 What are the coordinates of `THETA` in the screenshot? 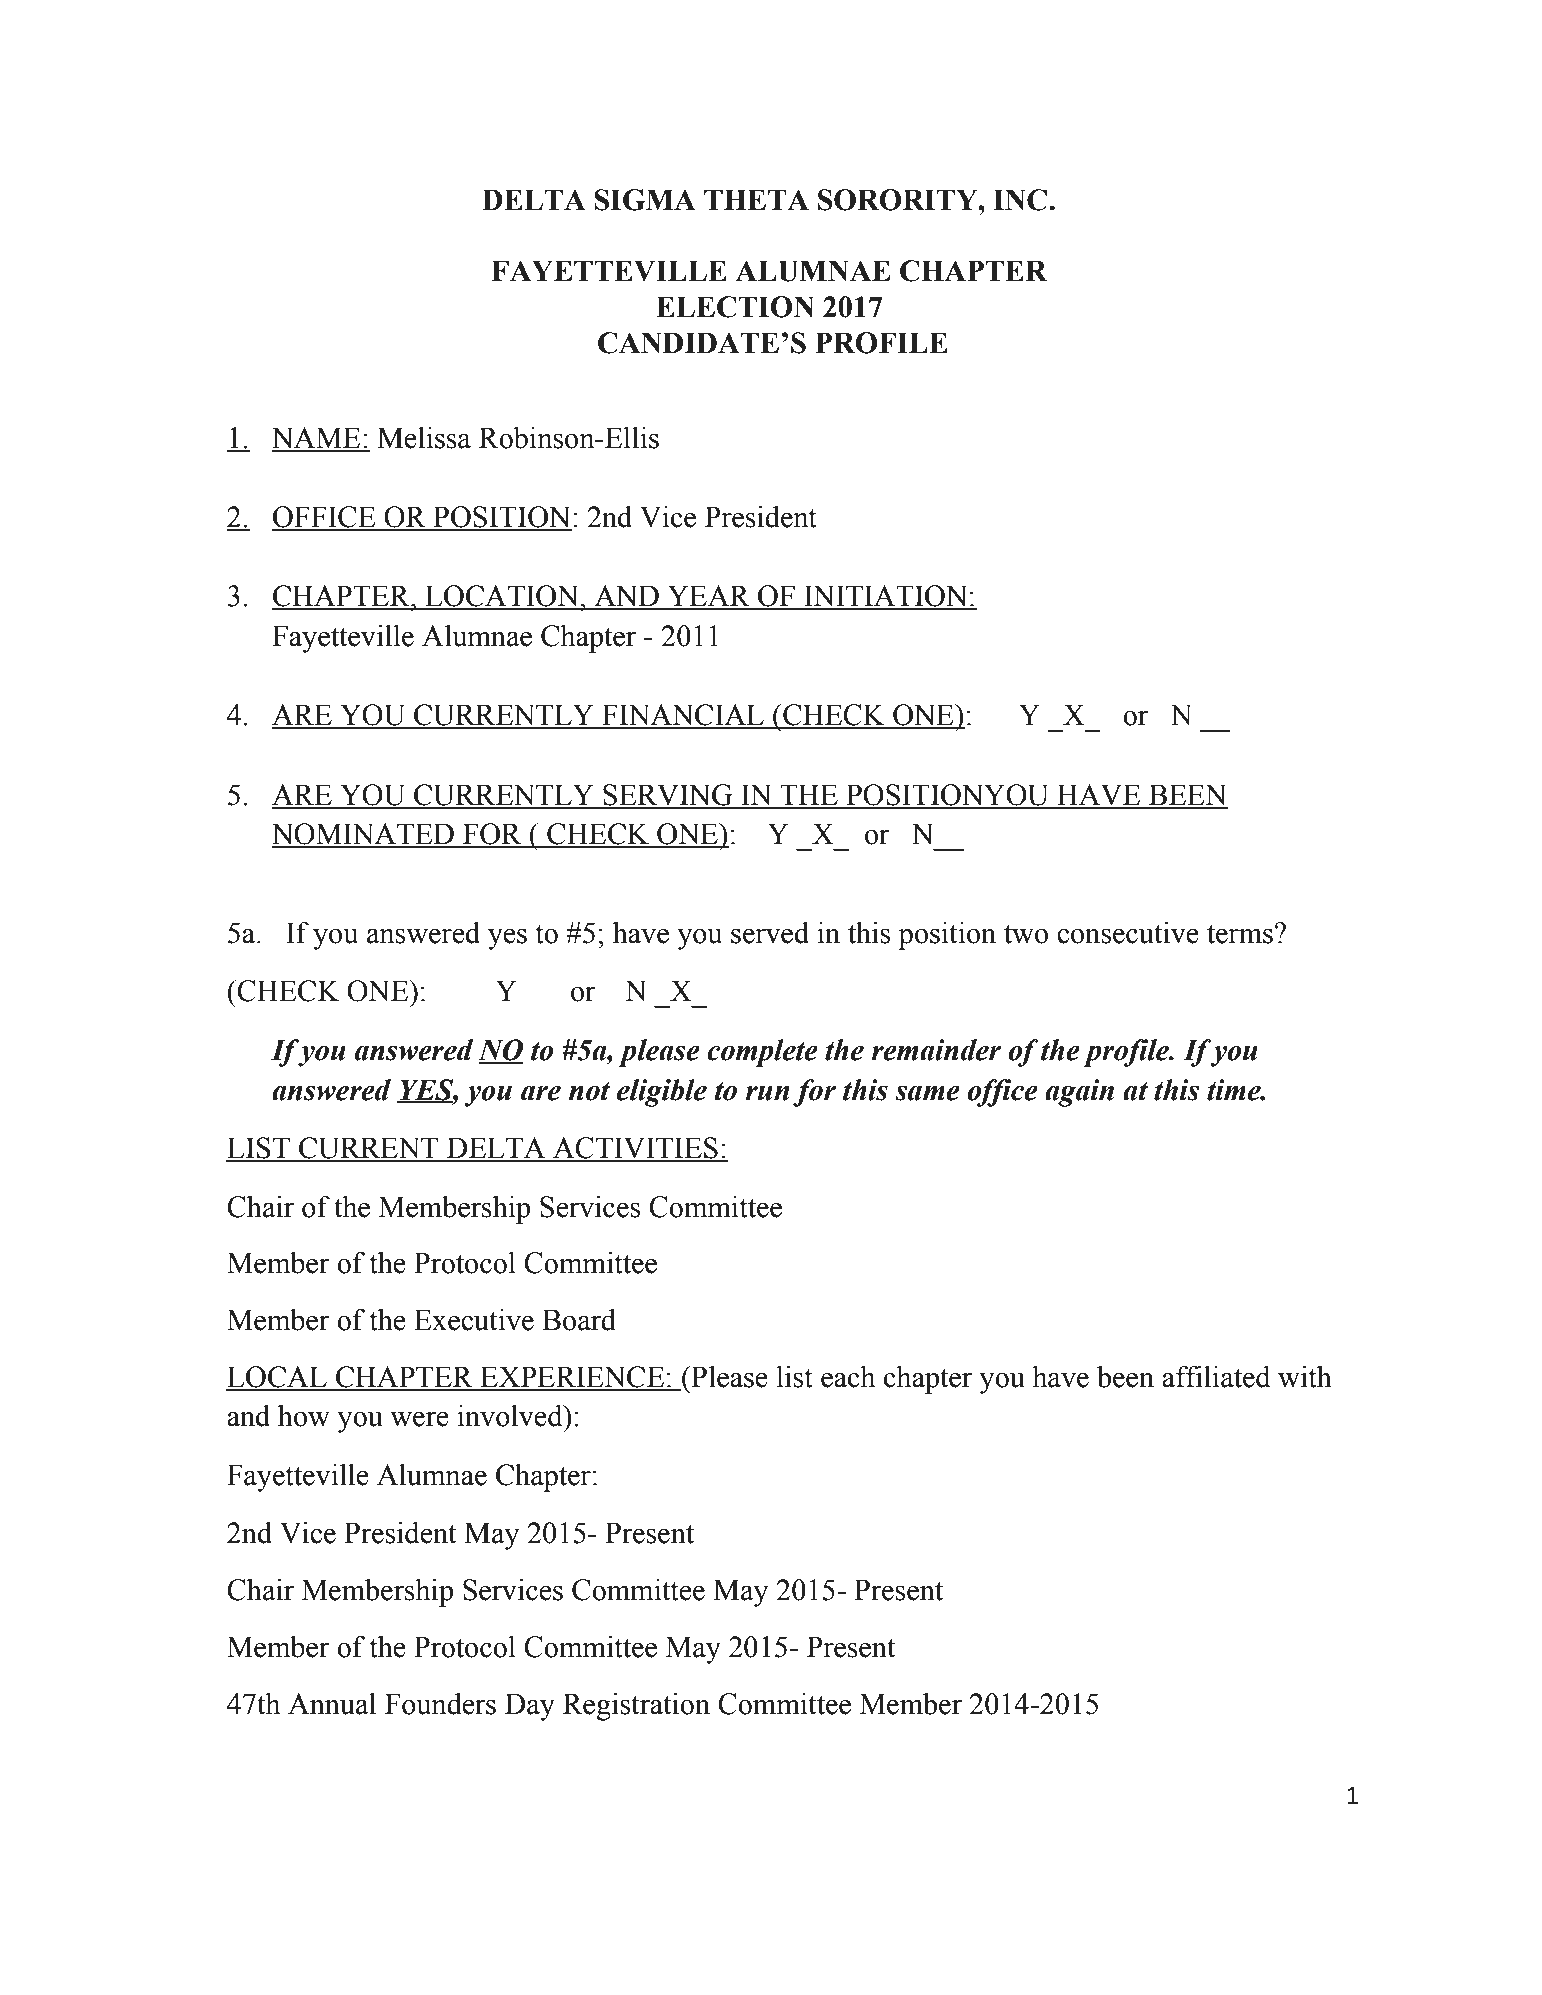 It's located at (756, 199).
